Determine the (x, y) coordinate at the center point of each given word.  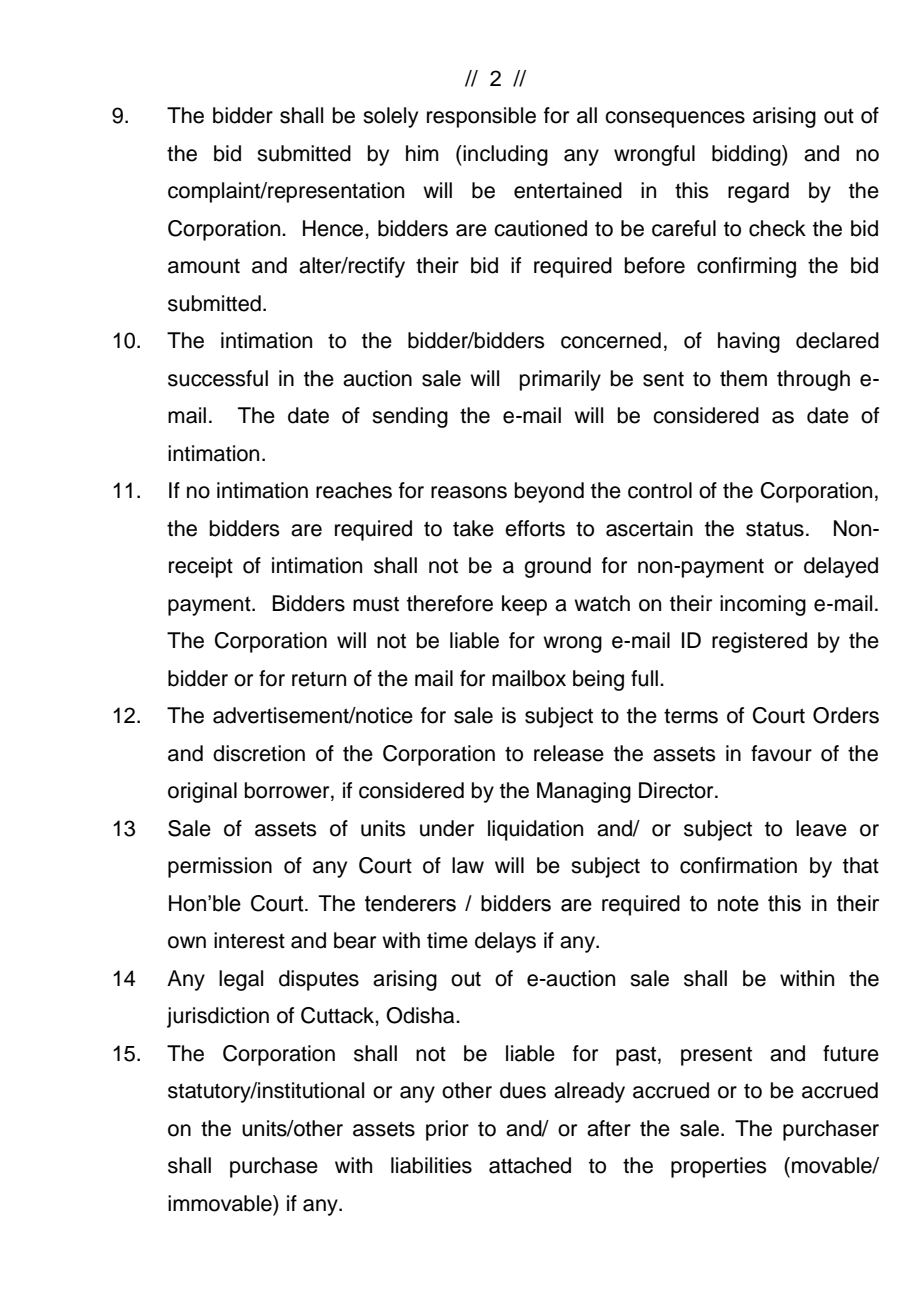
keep (524, 605)
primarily (560, 380)
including (504, 155)
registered (759, 642)
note (738, 904)
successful (218, 378)
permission (220, 867)
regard (758, 192)
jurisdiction (218, 1017)
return (319, 679)
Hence (334, 228)
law (468, 865)
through (813, 380)
